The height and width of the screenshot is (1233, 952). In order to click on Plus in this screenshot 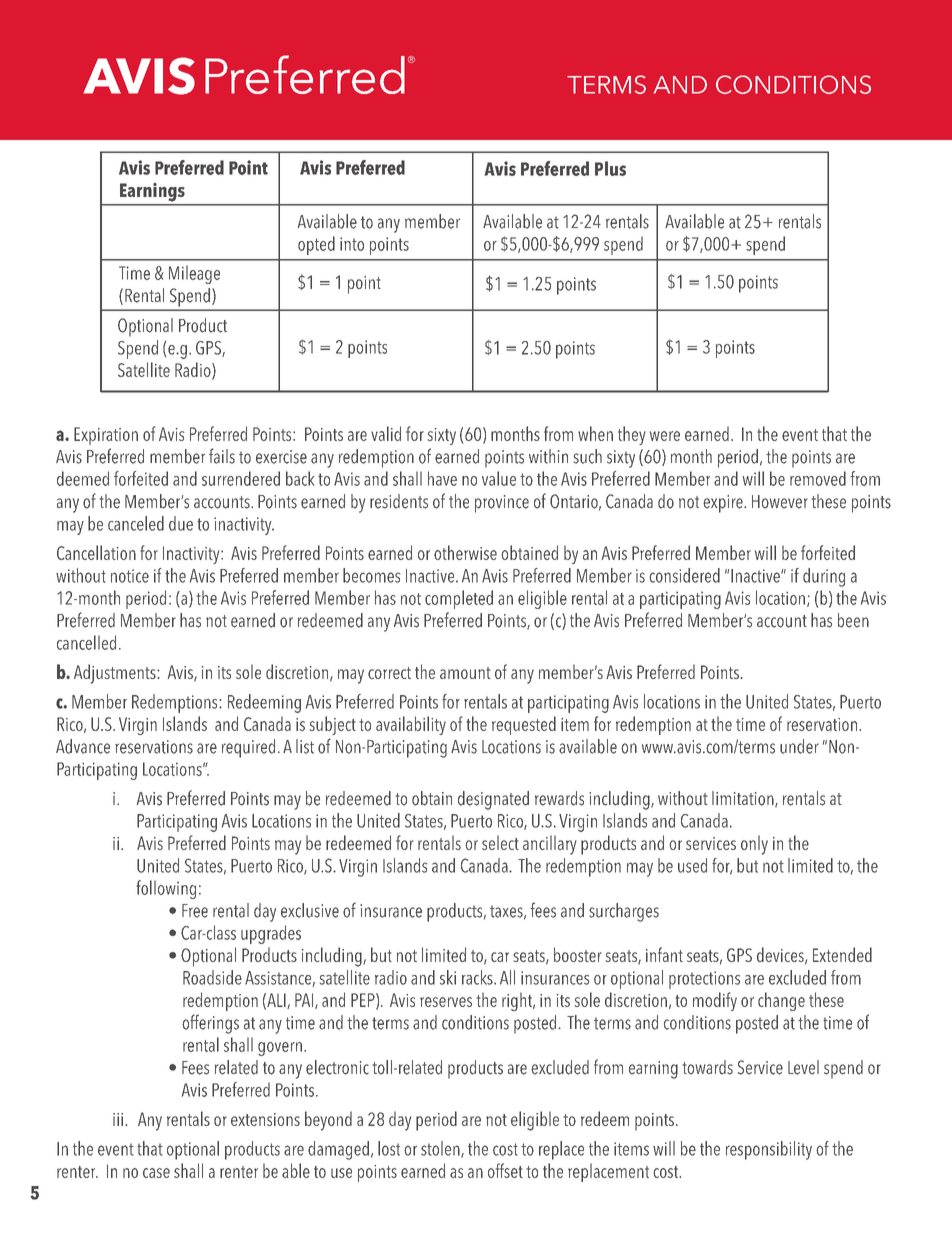, I will do `click(610, 168)`.
